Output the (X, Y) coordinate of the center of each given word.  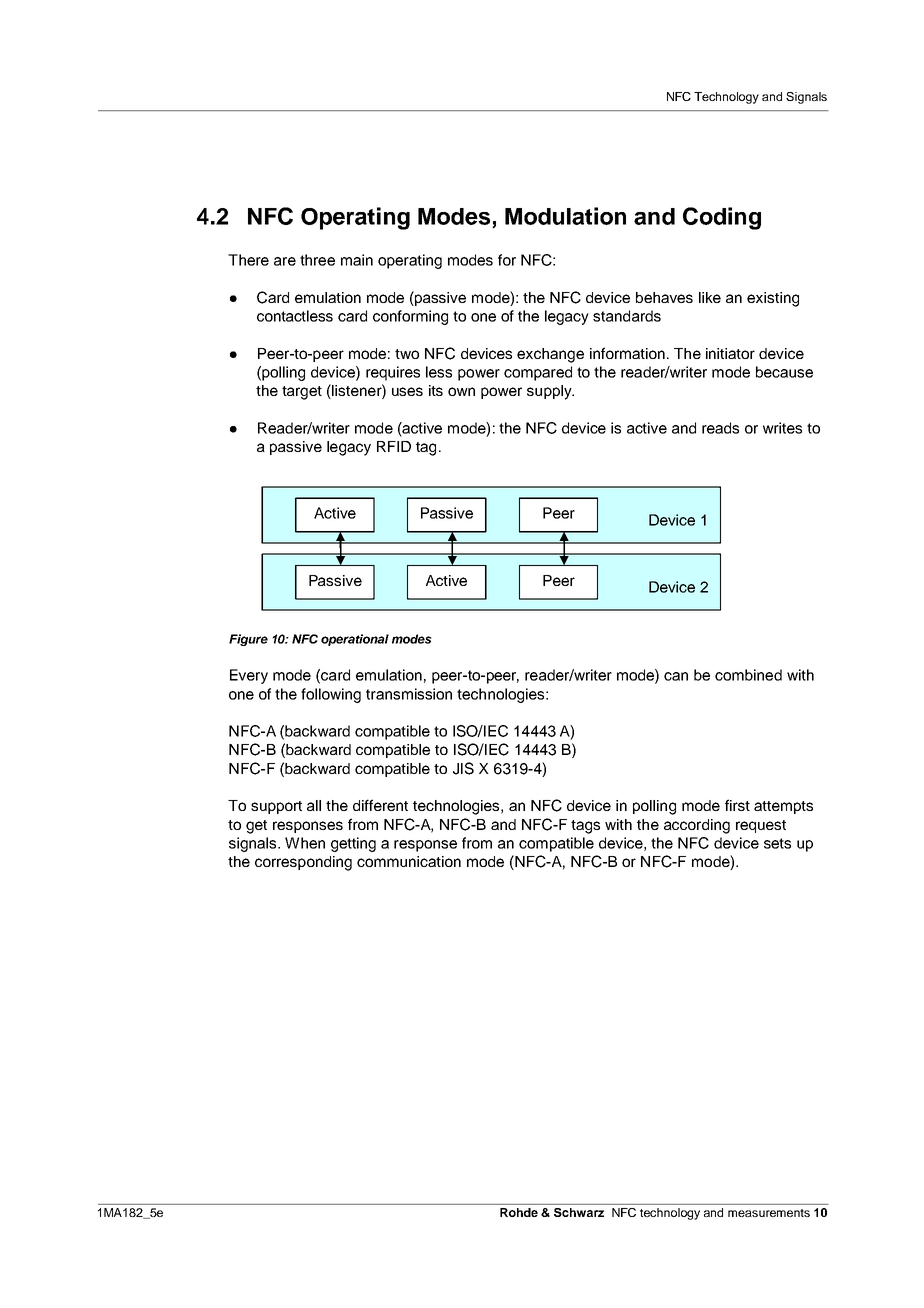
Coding (722, 218)
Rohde (519, 1212)
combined (748, 675)
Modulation (565, 216)
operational (355, 640)
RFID (394, 446)
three (317, 260)
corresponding (303, 863)
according (697, 826)
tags (585, 827)
